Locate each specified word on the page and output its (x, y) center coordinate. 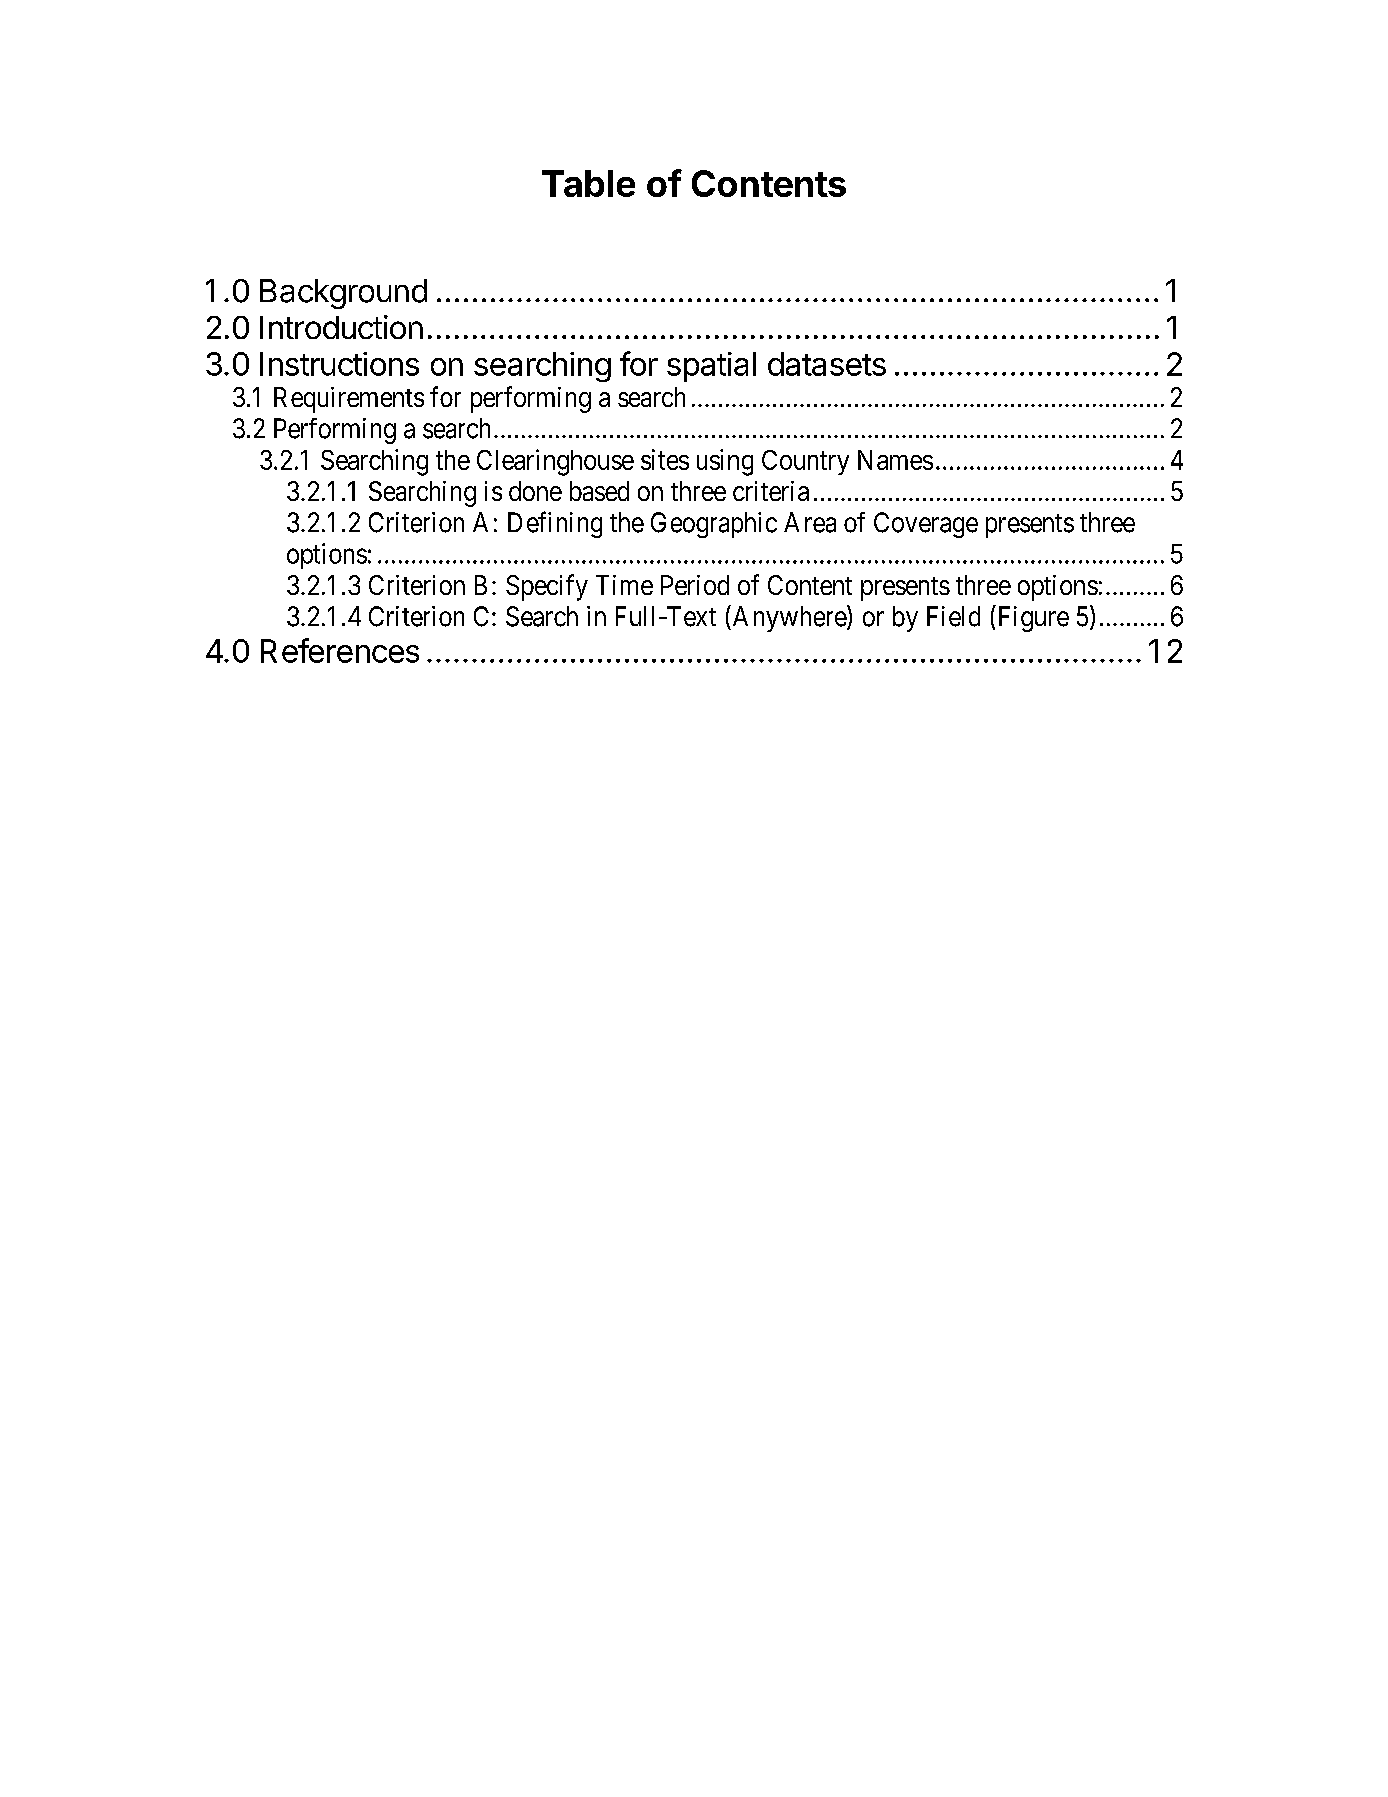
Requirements (349, 400)
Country (805, 462)
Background (343, 294)
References (340, 650)
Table (588, 183)
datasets (827, 364)
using (725, 462)
